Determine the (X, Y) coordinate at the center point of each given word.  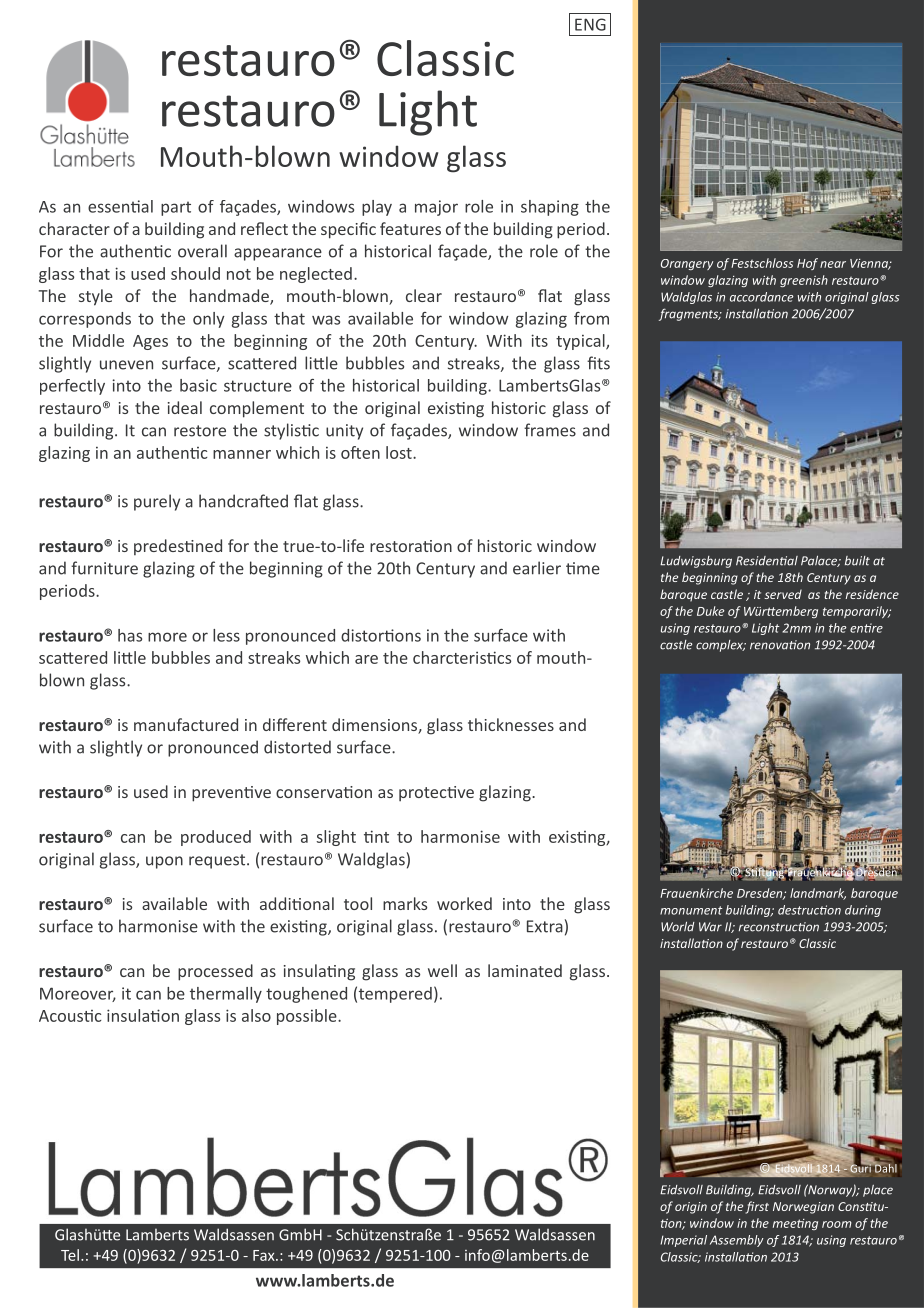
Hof (807, 264)
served (783, 594)
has (130, 635)
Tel (70, 1255)
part (176, 208)
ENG (590, 24)
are (366, 659)
